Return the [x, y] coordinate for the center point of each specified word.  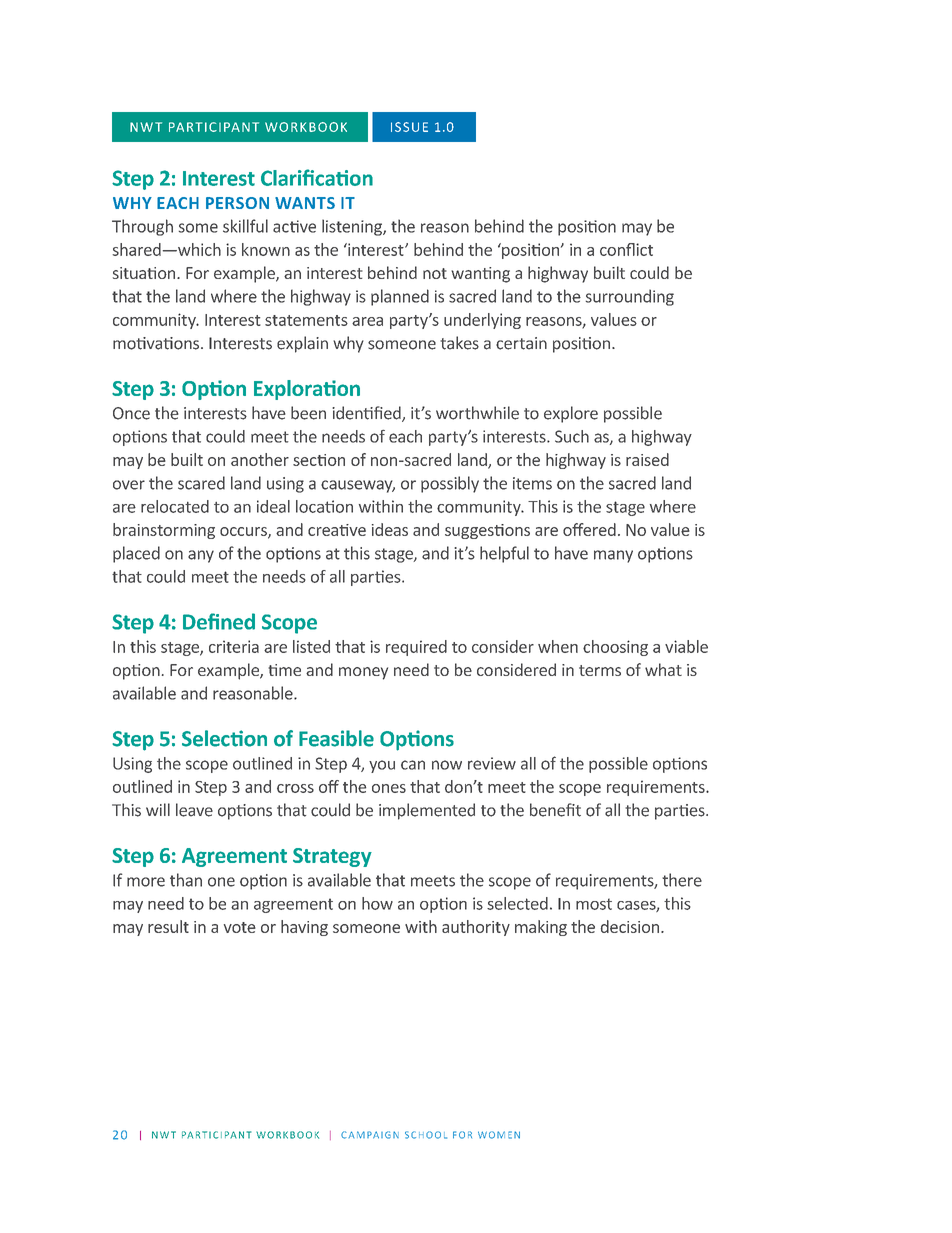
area [367, 321]
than [186, 880]
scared [201, 483]
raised [647, 459]
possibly [450, 484]
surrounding [630, 297]
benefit [555, 810]
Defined [219, 621]
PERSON [237, 203]
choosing [615, 648]
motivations [157, 343]
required [416, 648]
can [413, 765]
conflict [626, 249]
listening [353, 227]
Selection [224, 738]
